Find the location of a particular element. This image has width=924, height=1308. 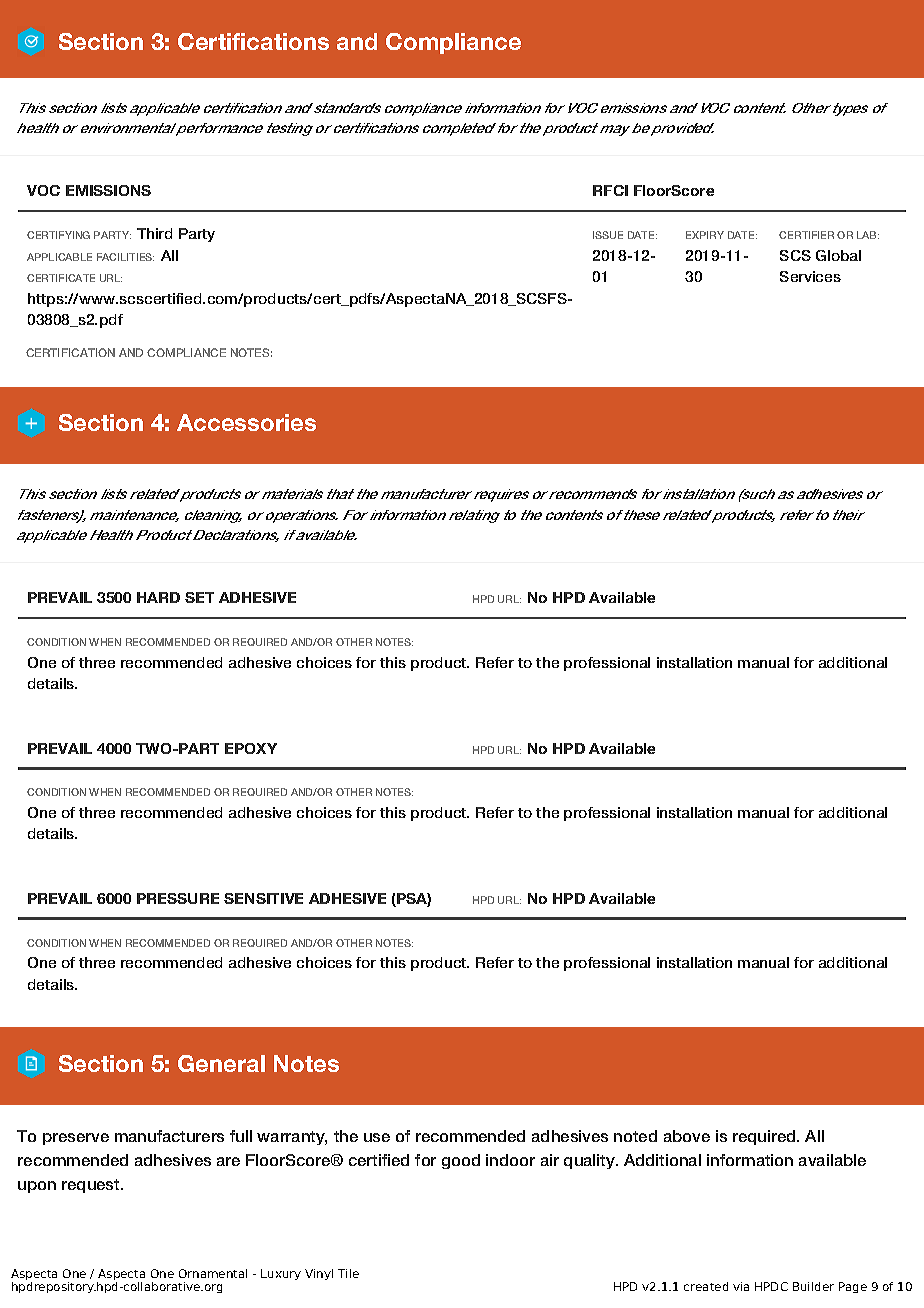

FACILITIES is located at coordinates (125, 257).
